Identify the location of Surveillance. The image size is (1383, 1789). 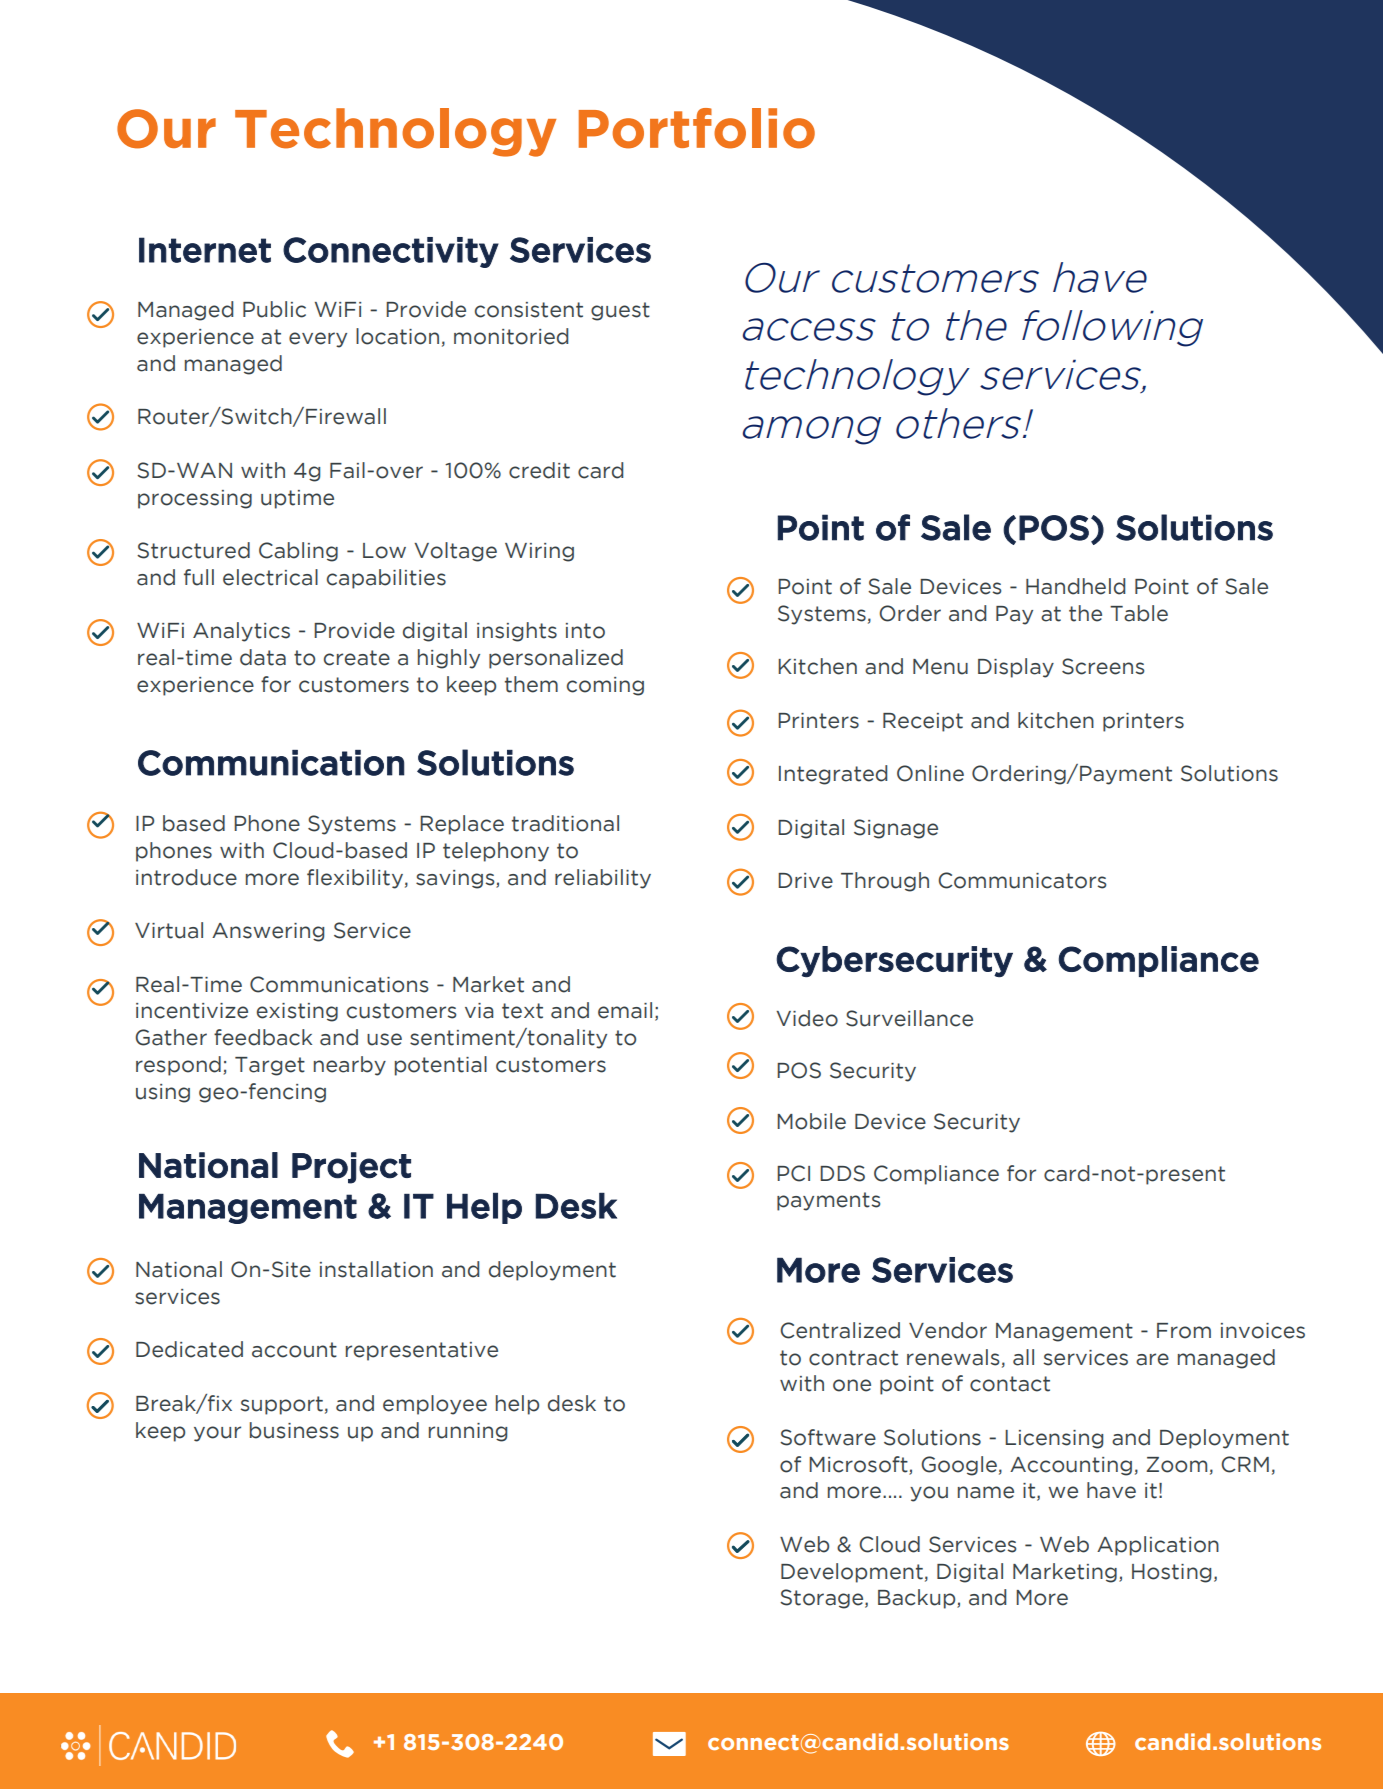
(909, 1018).
